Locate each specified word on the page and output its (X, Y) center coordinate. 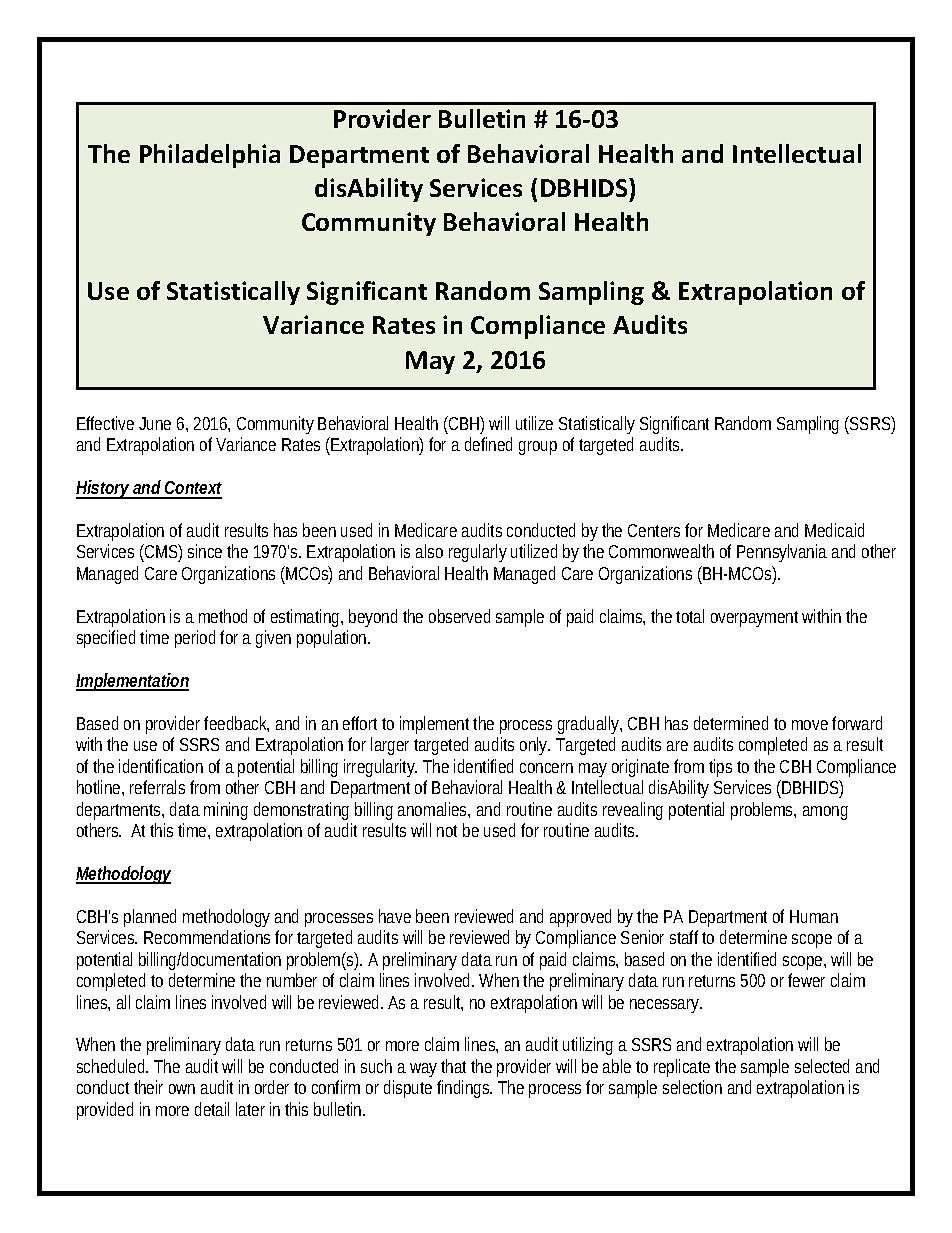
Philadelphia (210, 156)
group (538, 448)
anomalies (434, 810)
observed (459, 616)
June (155, 423)
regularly (478, 553)
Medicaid (834, 530)
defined (488, 444)
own (182, 1089)
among (825, 813)
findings (464, 1089)
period (195, 639)
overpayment (757, 619)
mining (226, 811)
